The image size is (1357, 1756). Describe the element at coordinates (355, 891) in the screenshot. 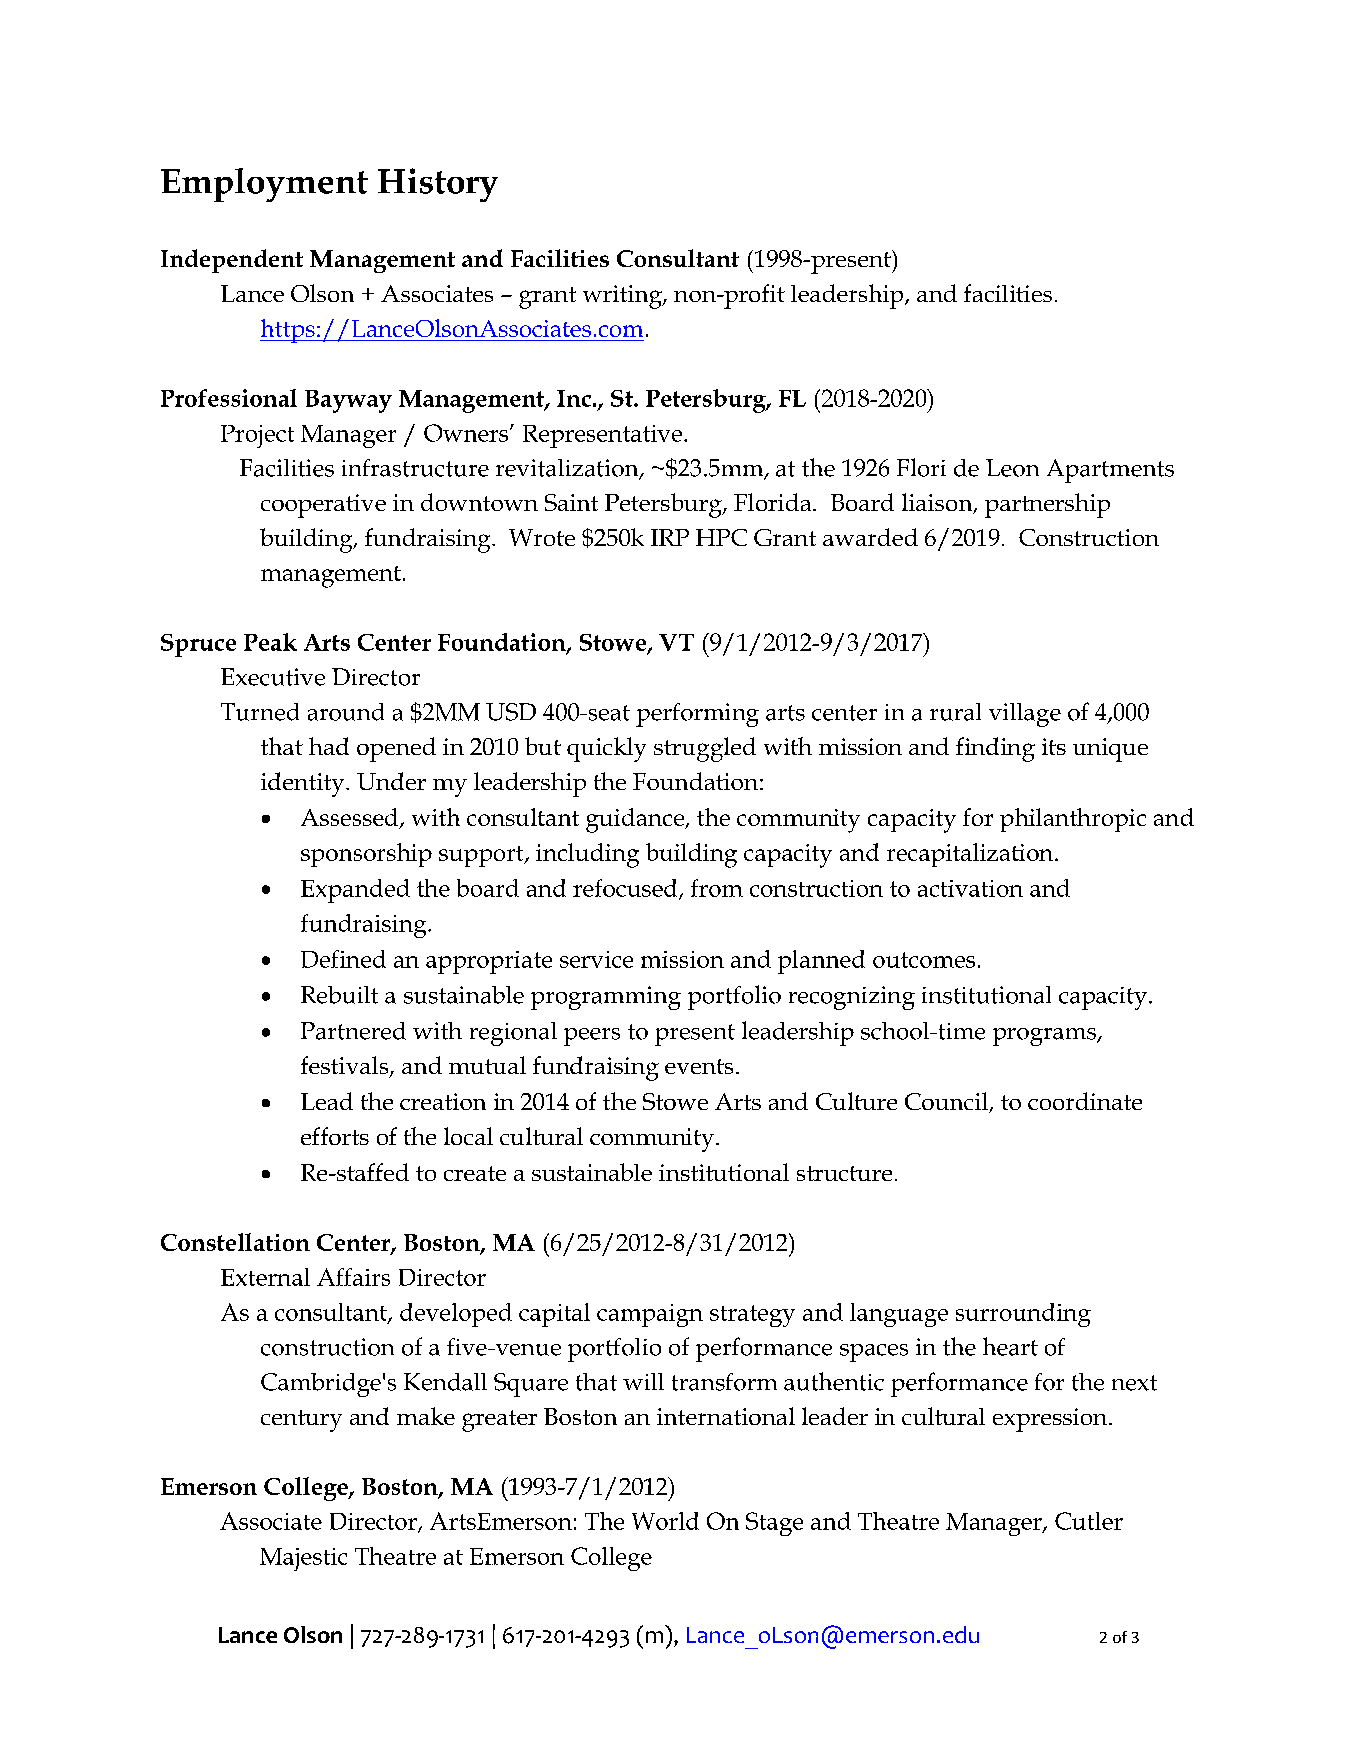

I see `Expanded` at that location.
